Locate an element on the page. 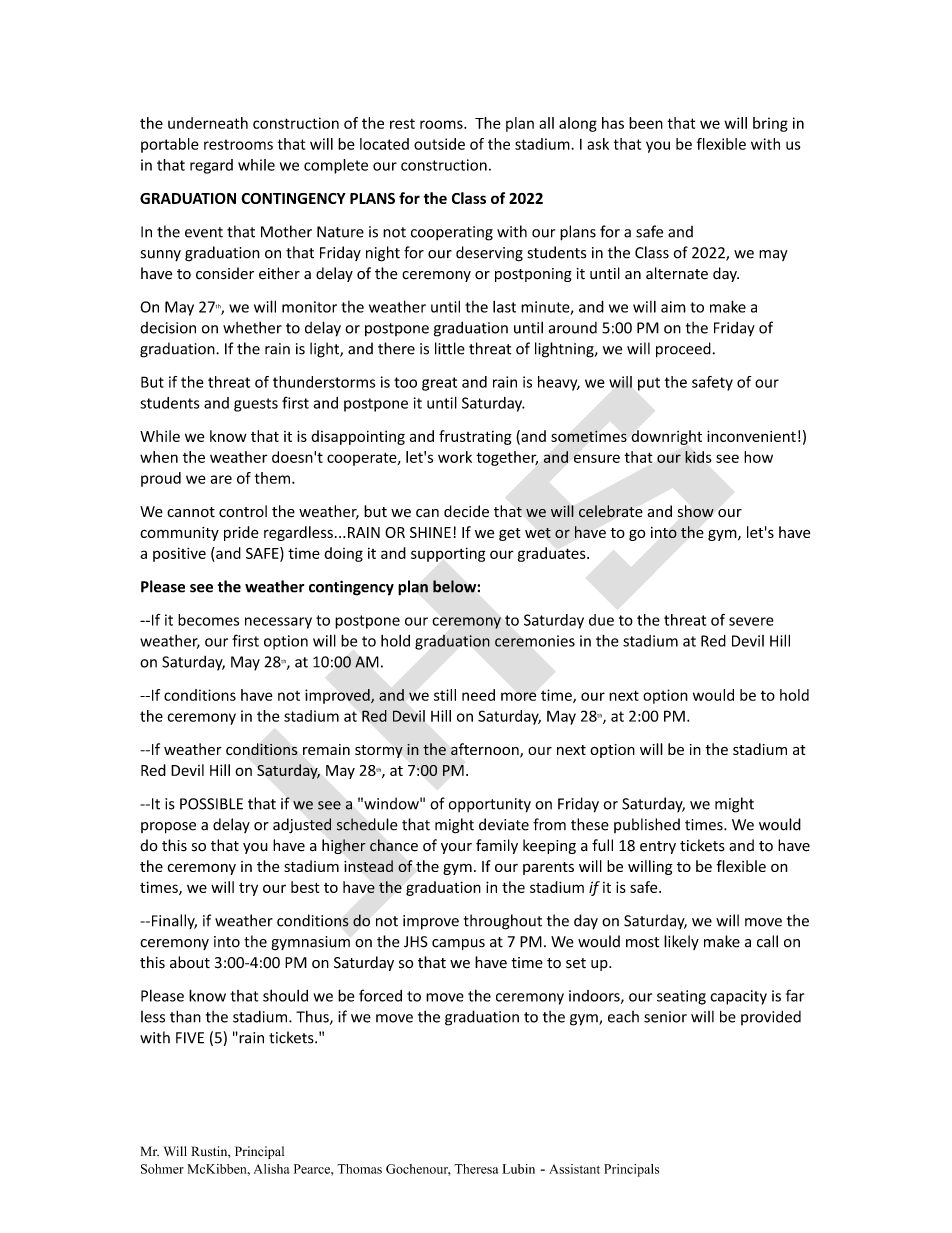  inconvenient is located at coordinates (751, 436).
